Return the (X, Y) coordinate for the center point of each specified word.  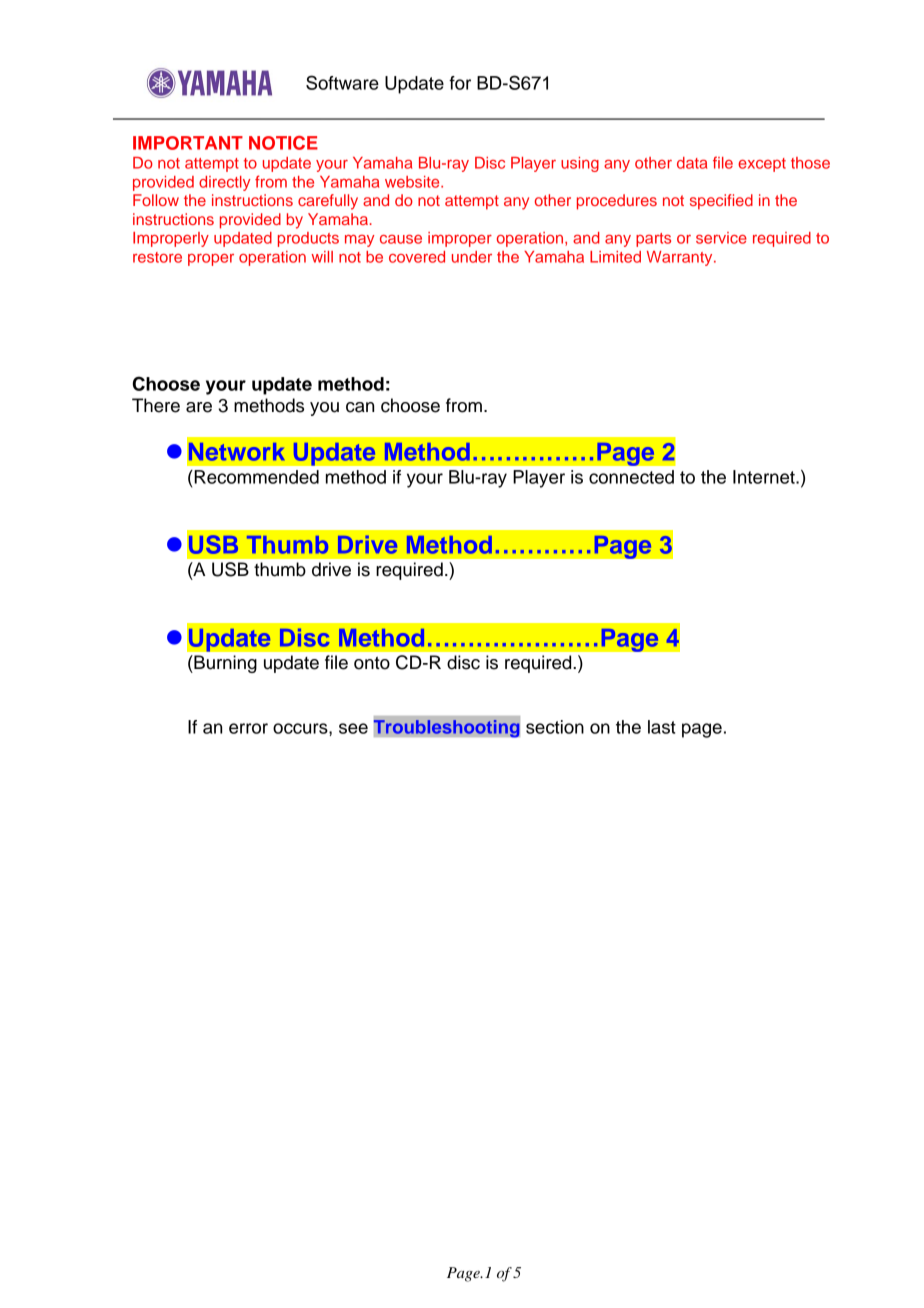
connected (631, 477)
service (721, 238)
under (472, 257)
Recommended (255, 477)
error (248, 728)
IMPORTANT (188, 143)
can (360, 407)
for (460, 83)
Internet (765, 477)
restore (157, 257)
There (156, 405)
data (692, 163)
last (662, 727)
